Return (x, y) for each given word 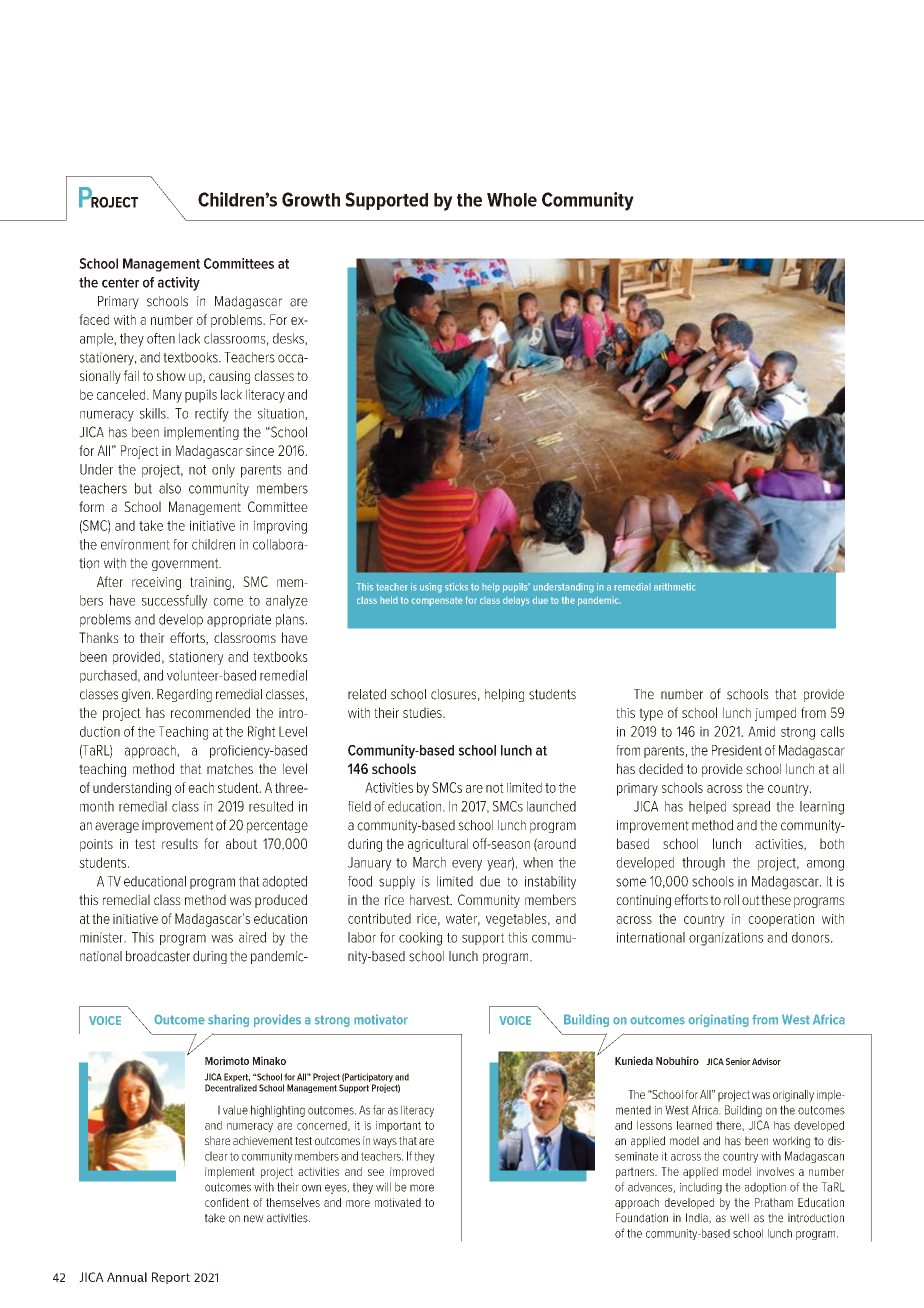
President (737, 750)
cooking (420, 939)
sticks (456, 587)
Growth (311, 199)
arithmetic (674, 587)
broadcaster (158, 956)
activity (179, 284)
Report (171, 1278)
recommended (210, 712)
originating (718, 1020)
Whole (512, 200)
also (170, 488)
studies (423, 712)
